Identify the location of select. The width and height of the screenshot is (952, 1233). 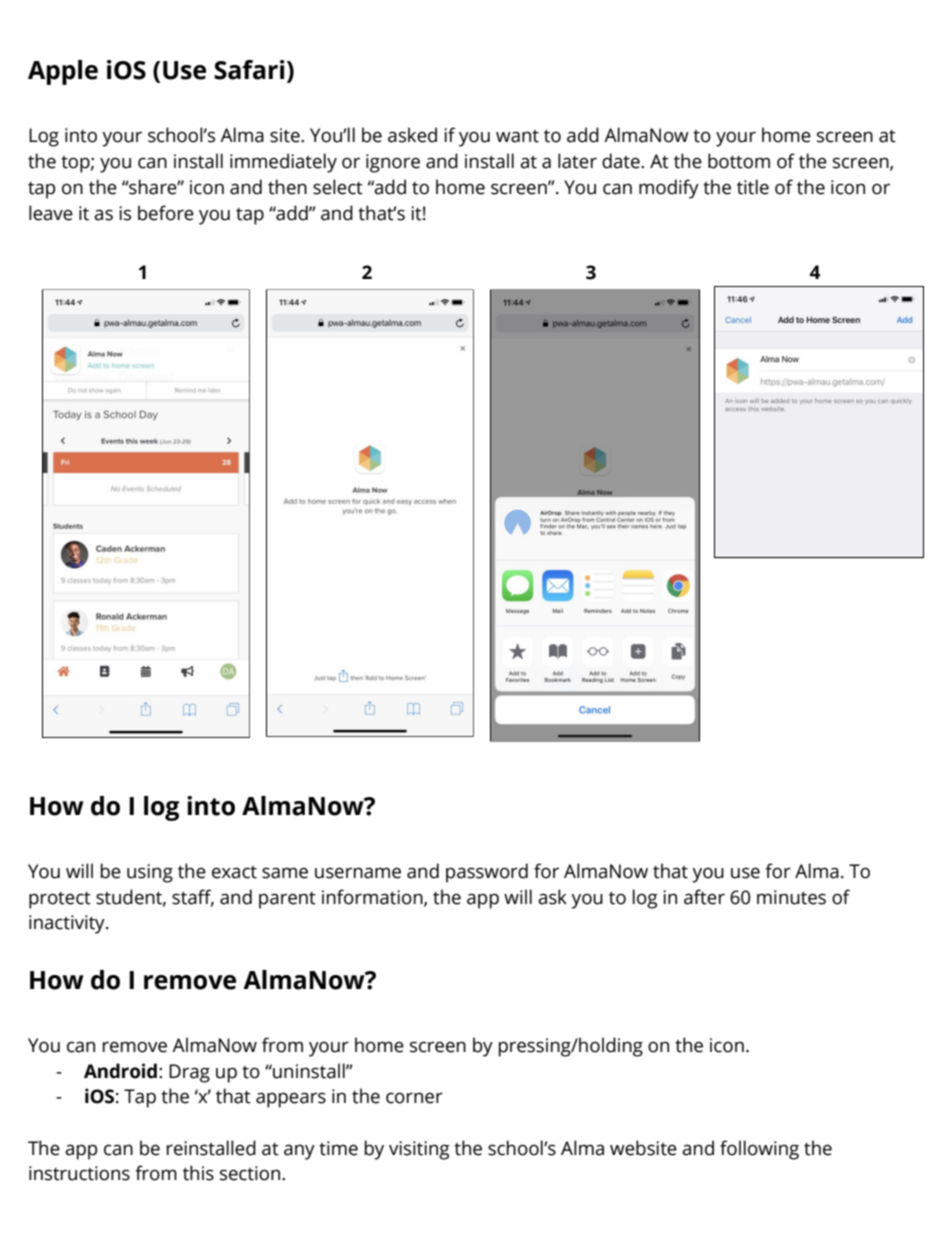
(338, 187).
